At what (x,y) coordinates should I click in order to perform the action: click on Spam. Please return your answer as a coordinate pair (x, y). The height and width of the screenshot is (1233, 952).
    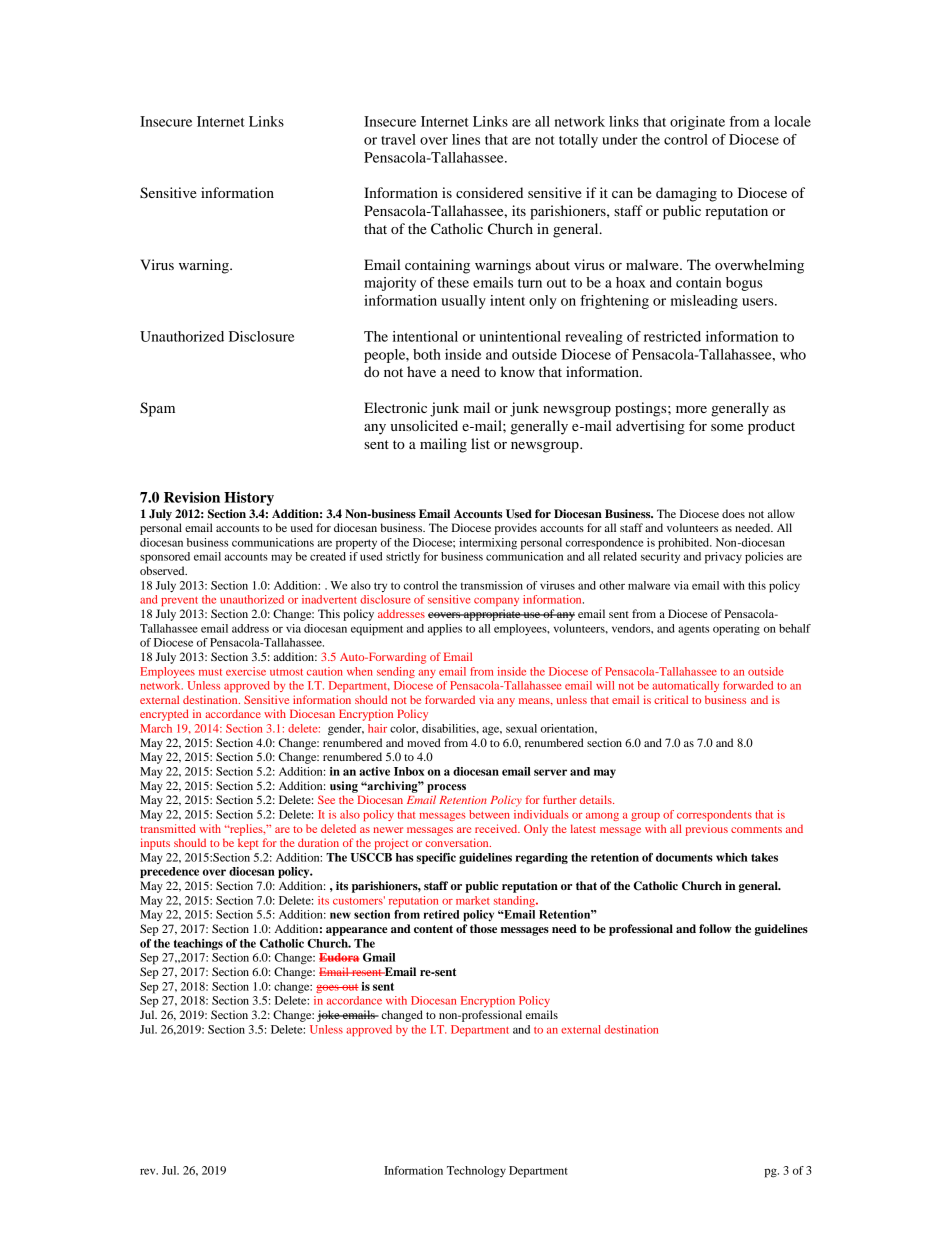
    Looking at the image, I should click on (157, 409).
